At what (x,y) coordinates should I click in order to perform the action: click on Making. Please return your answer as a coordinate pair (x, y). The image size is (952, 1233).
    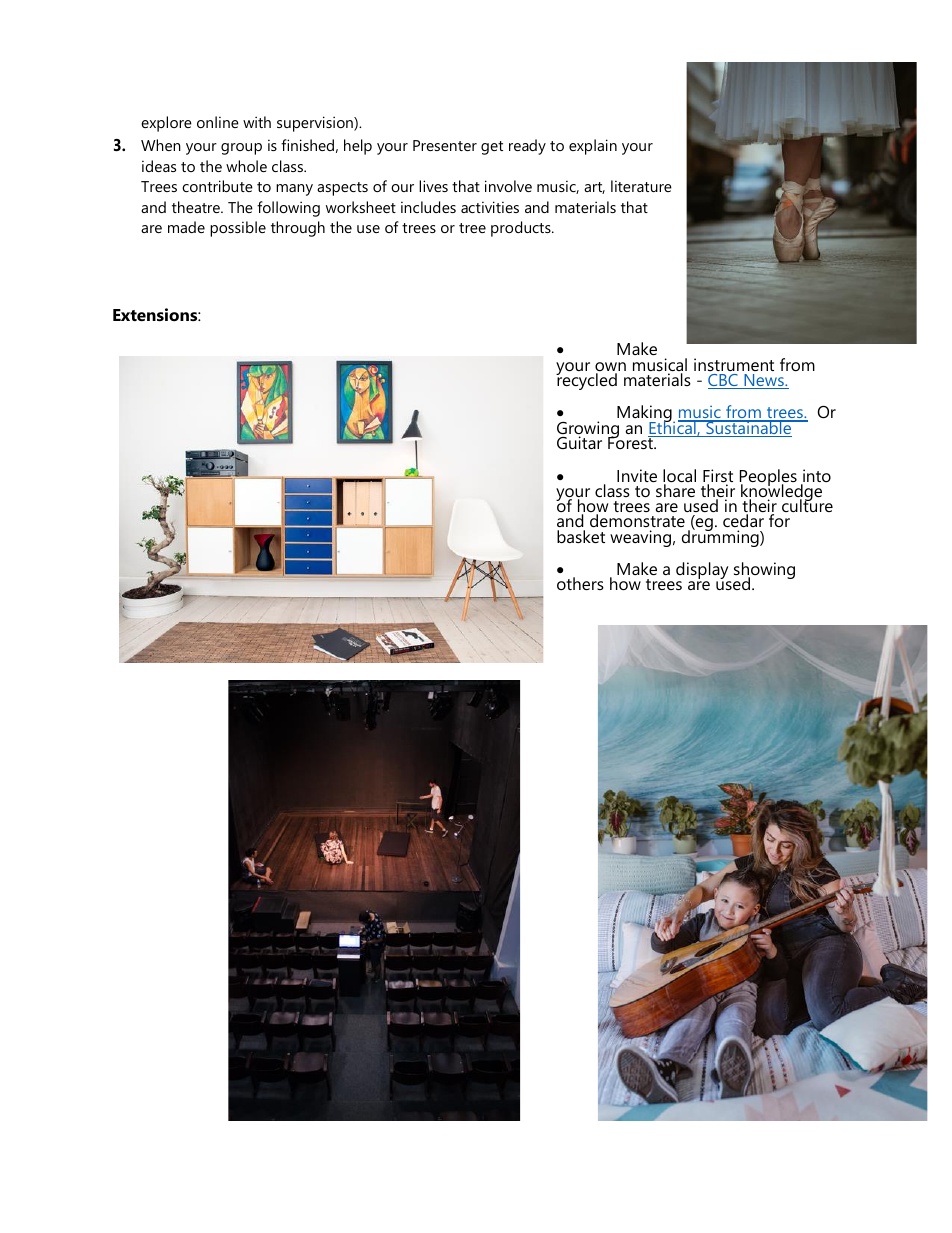
    Looking at the image, I should click on (645, 415).
